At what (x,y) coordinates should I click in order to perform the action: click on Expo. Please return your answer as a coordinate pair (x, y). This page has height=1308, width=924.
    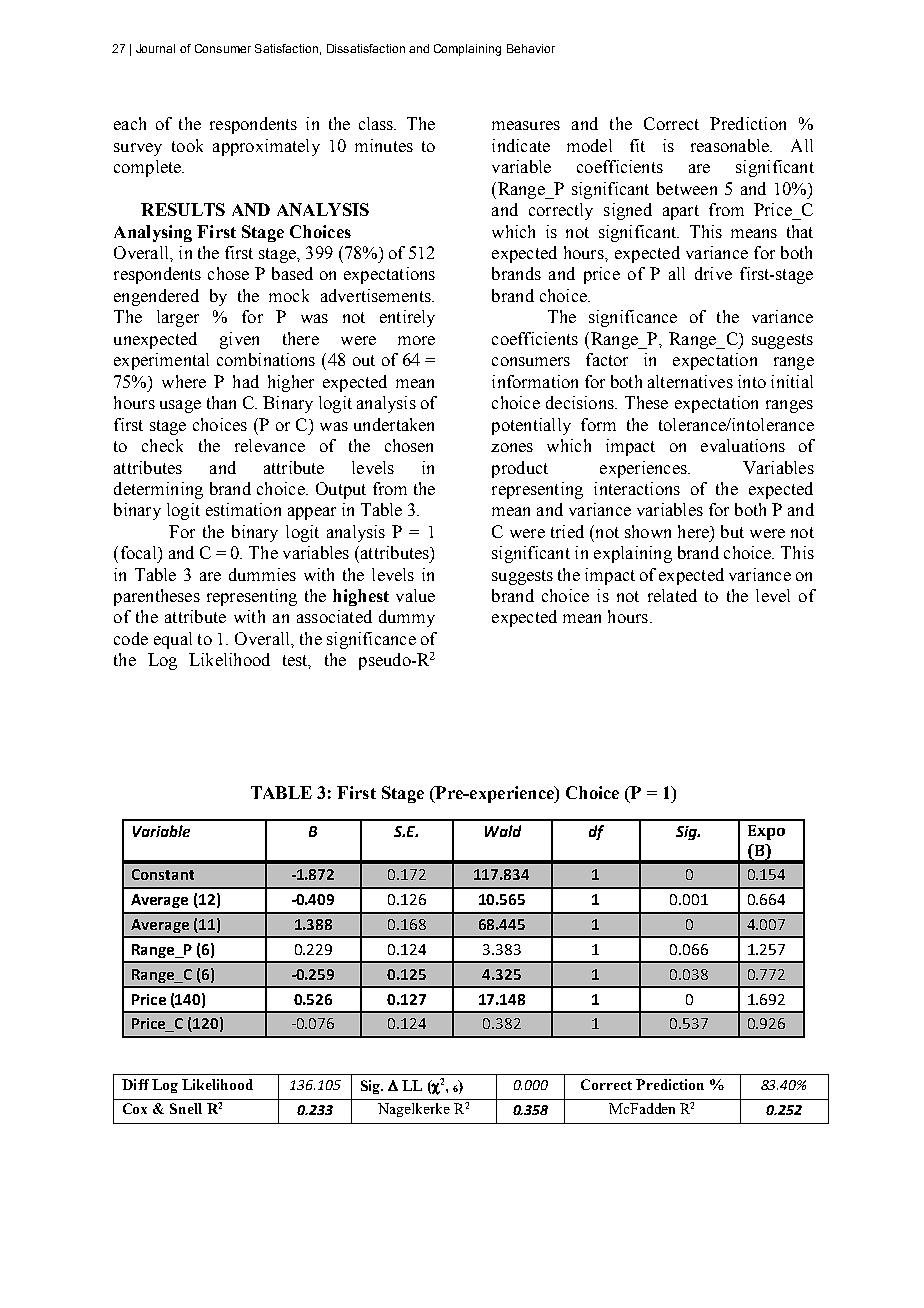
    Looking at the image, I should click on (766, 832).
